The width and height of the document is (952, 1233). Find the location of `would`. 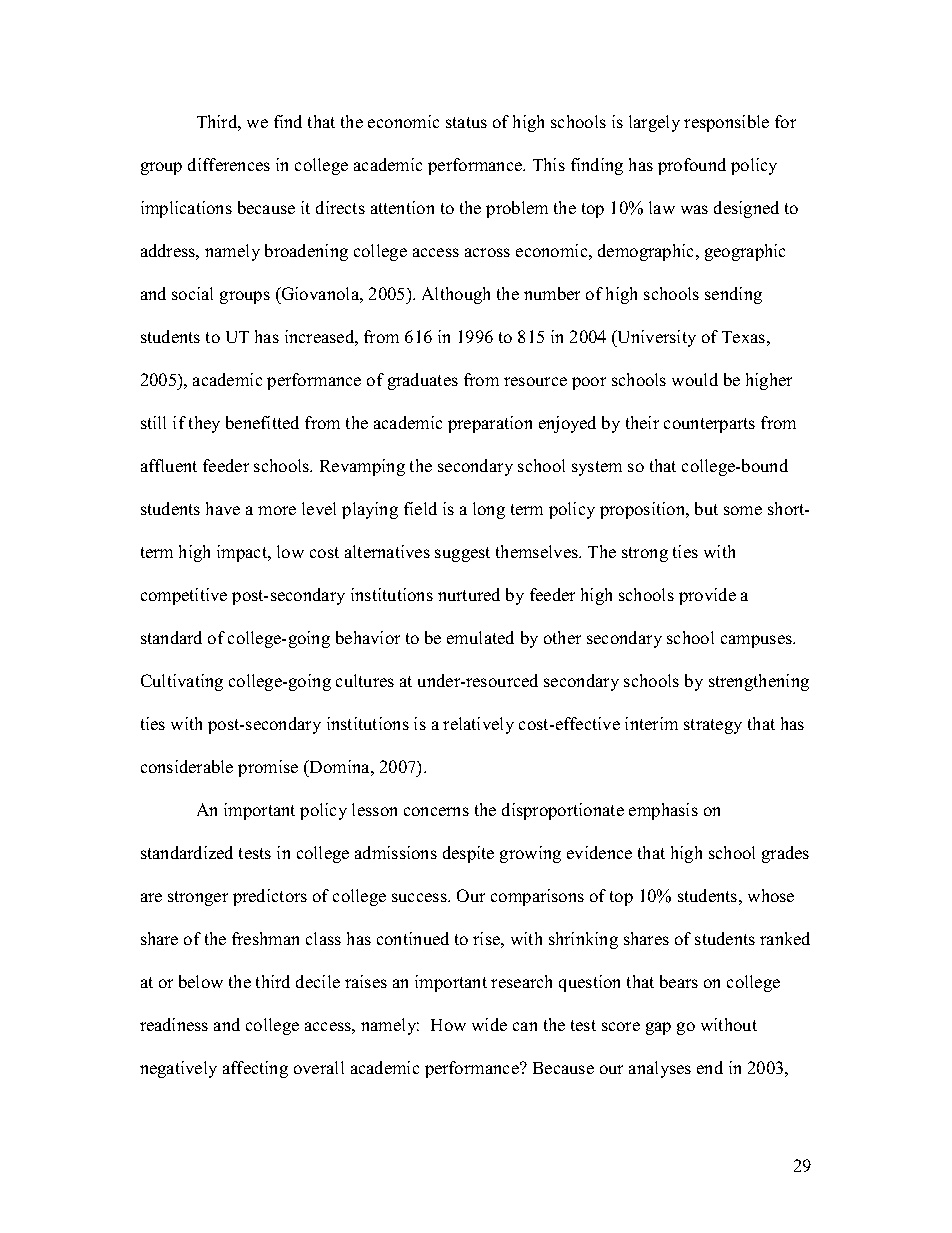

would is located at coordinates (695, 379).
